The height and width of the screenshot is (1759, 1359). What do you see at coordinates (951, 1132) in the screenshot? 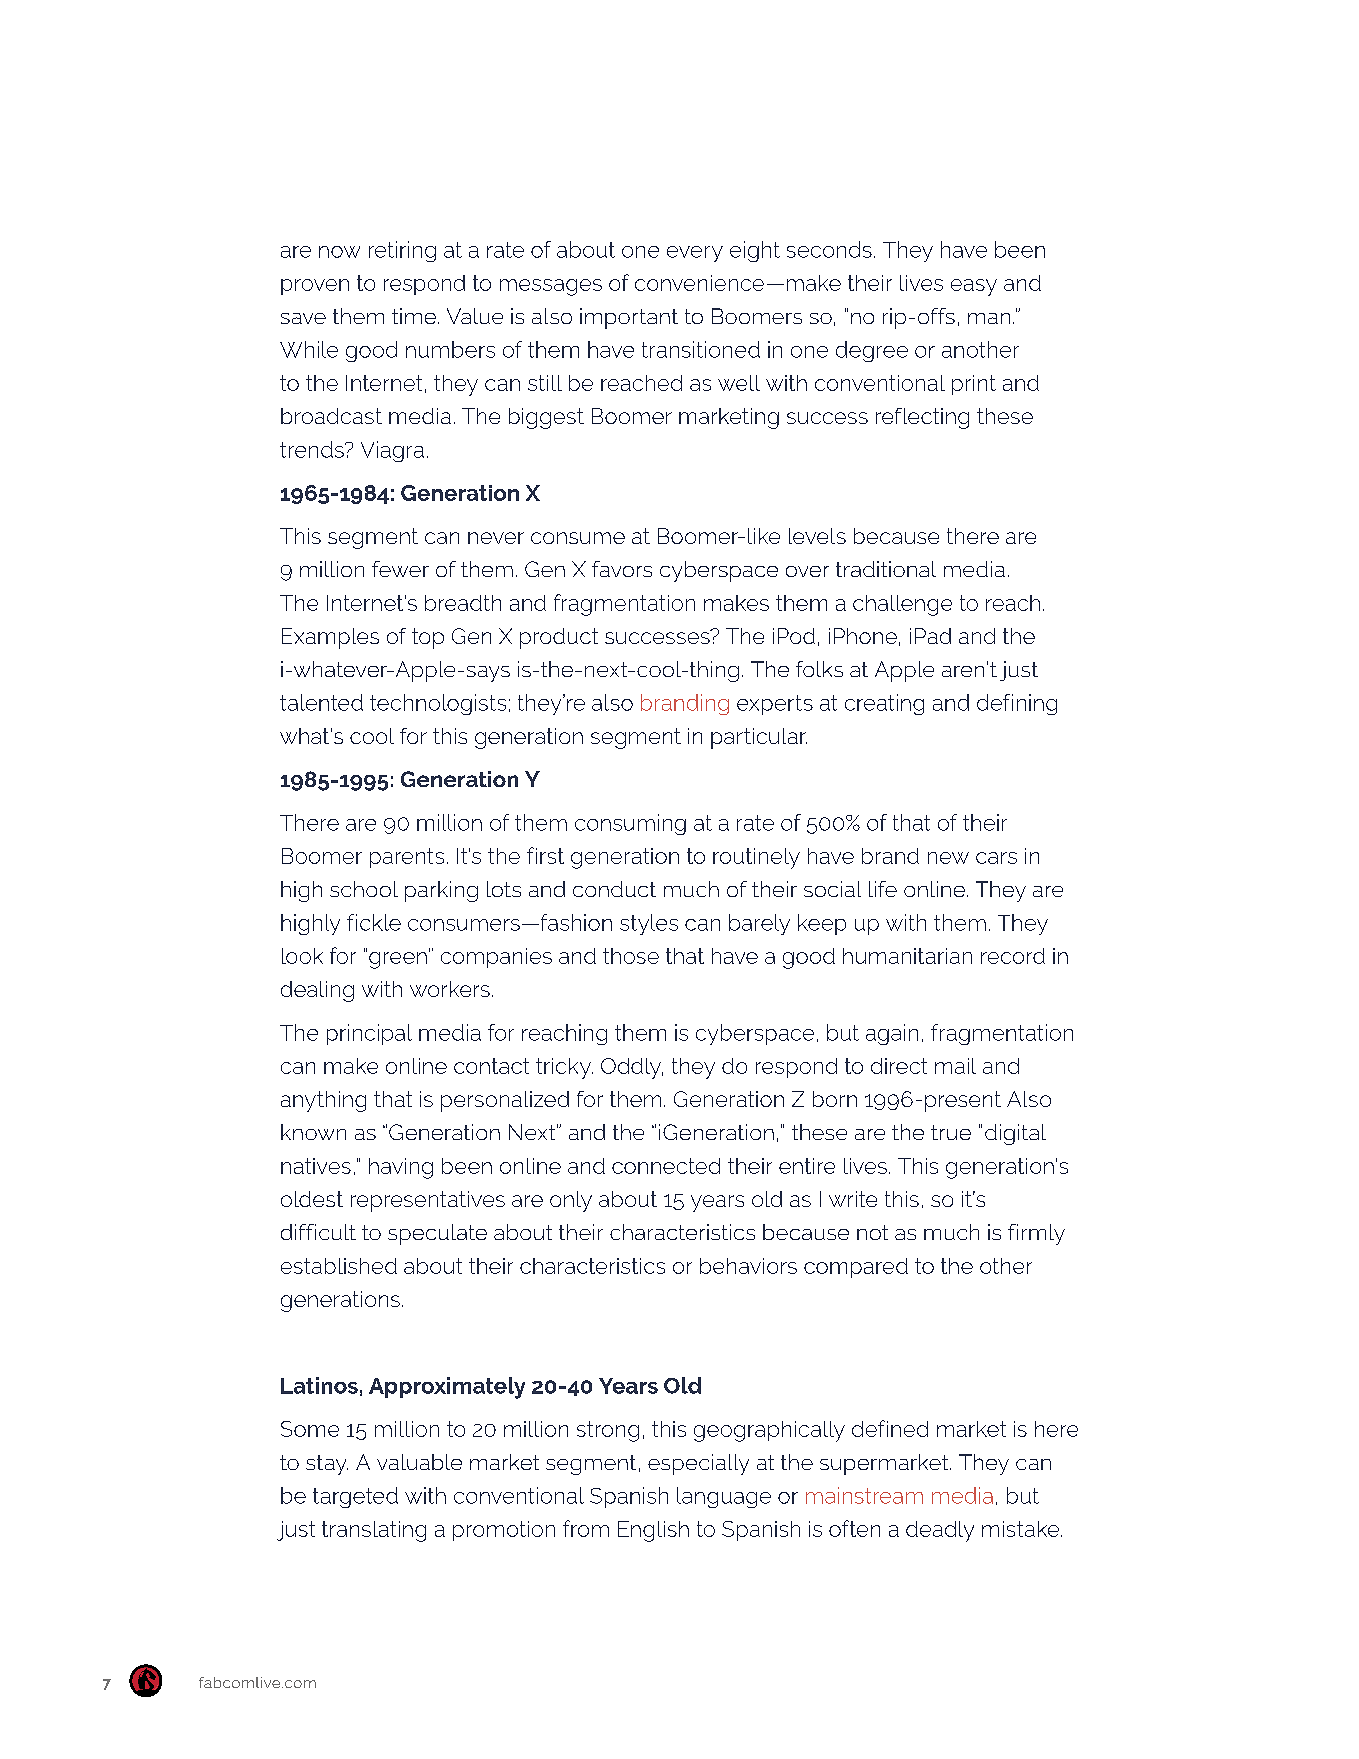
I see `true` at bounding box center [951, 1132].
